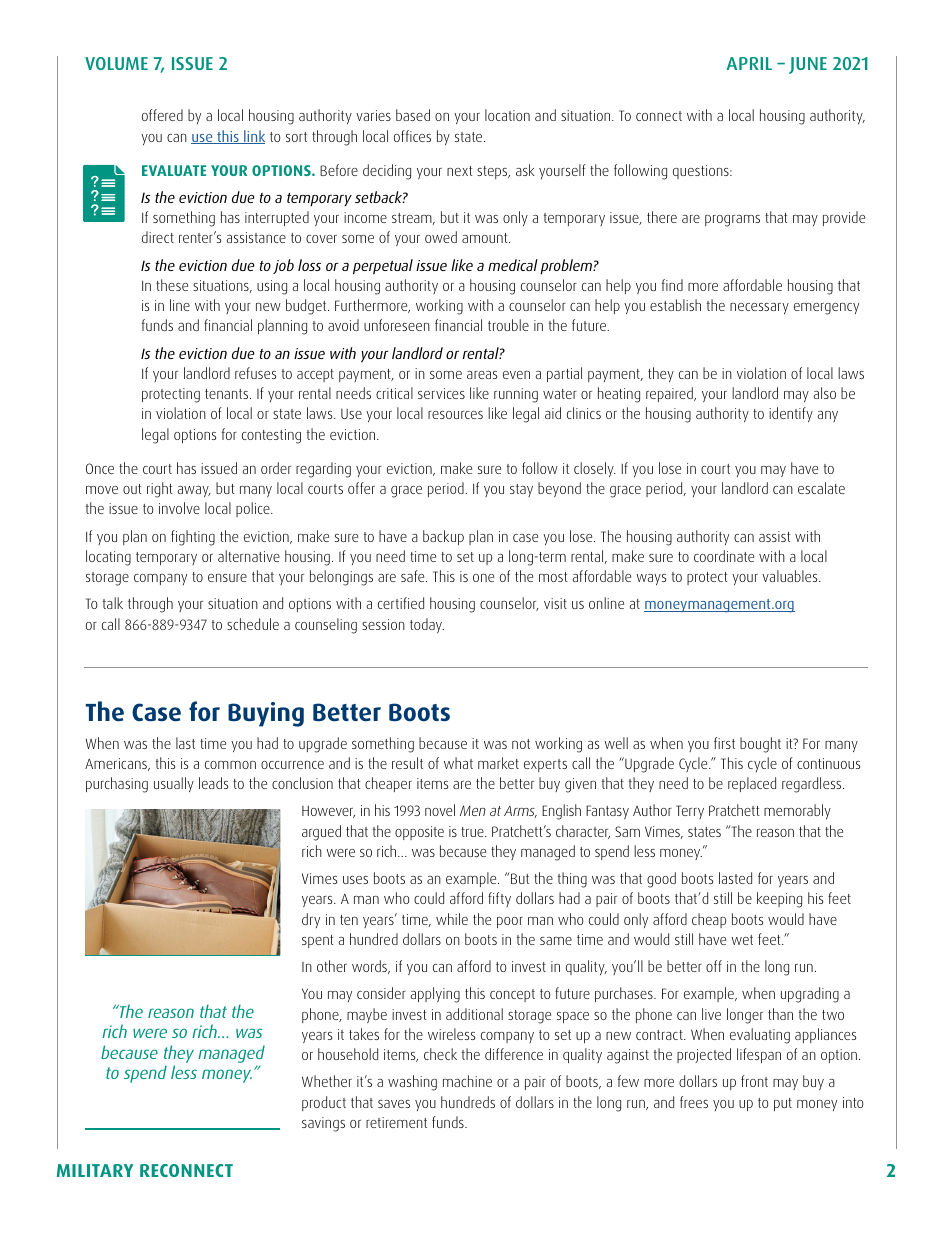 The height and width of the page is (1233, 952). What do you see at coordinates (116, 63) in the page?
I see `VOLUME` at bounding box center [116, 63].
